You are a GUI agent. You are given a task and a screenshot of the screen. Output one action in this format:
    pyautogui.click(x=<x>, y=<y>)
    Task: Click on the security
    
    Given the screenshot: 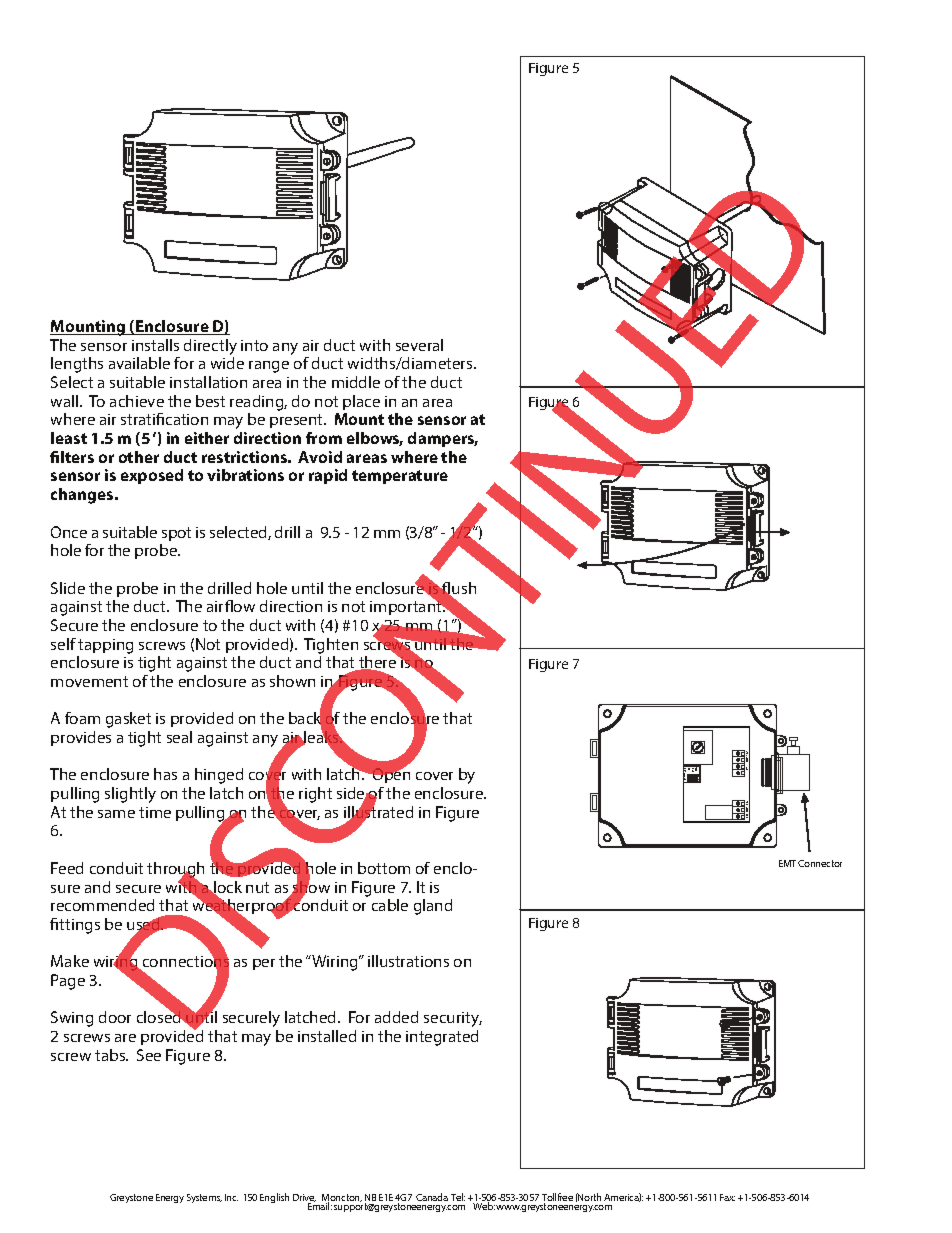 What is the action you would take?
    pyautogui.click(x=453, y=1019)
